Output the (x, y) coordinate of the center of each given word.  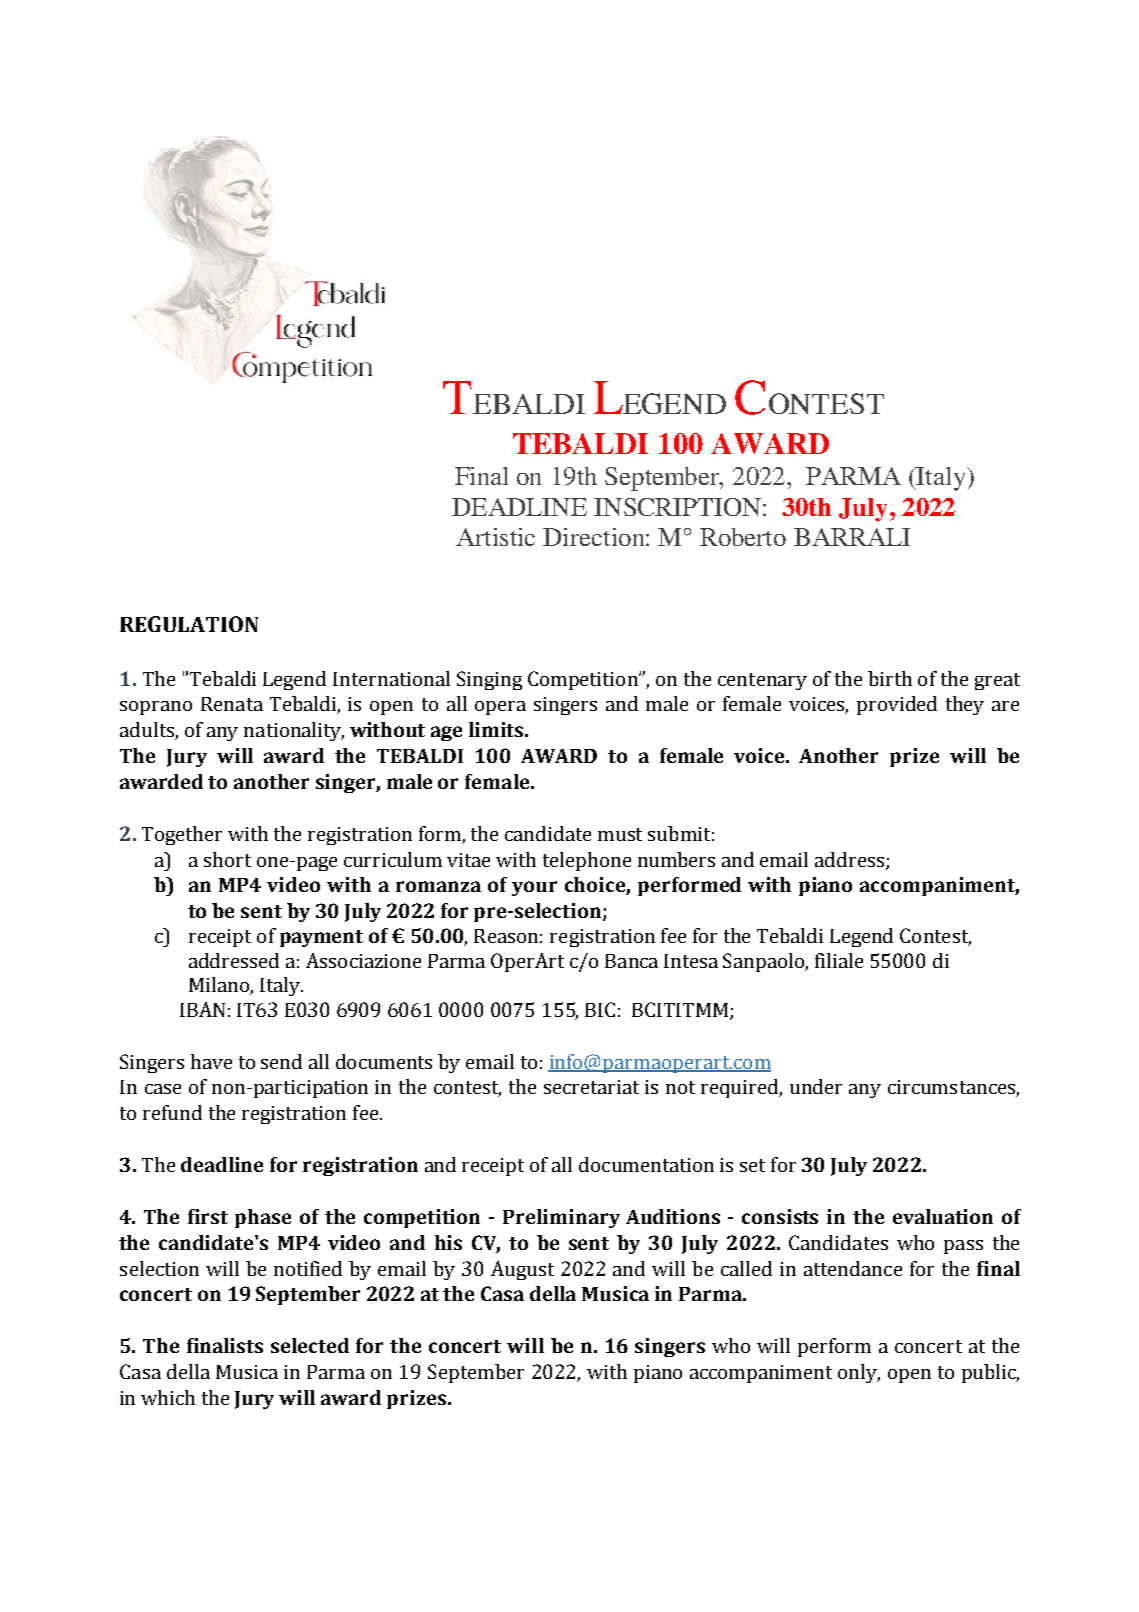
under (816, 1086)
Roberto (743, 537)
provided (897, 705)
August (522, 1270)
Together (182, 835)
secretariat (591, 1087)
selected (310, 1345)
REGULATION (189, 624)
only (859, 1373)
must (620, 834)
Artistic (495, 537)
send (281, 1061)
